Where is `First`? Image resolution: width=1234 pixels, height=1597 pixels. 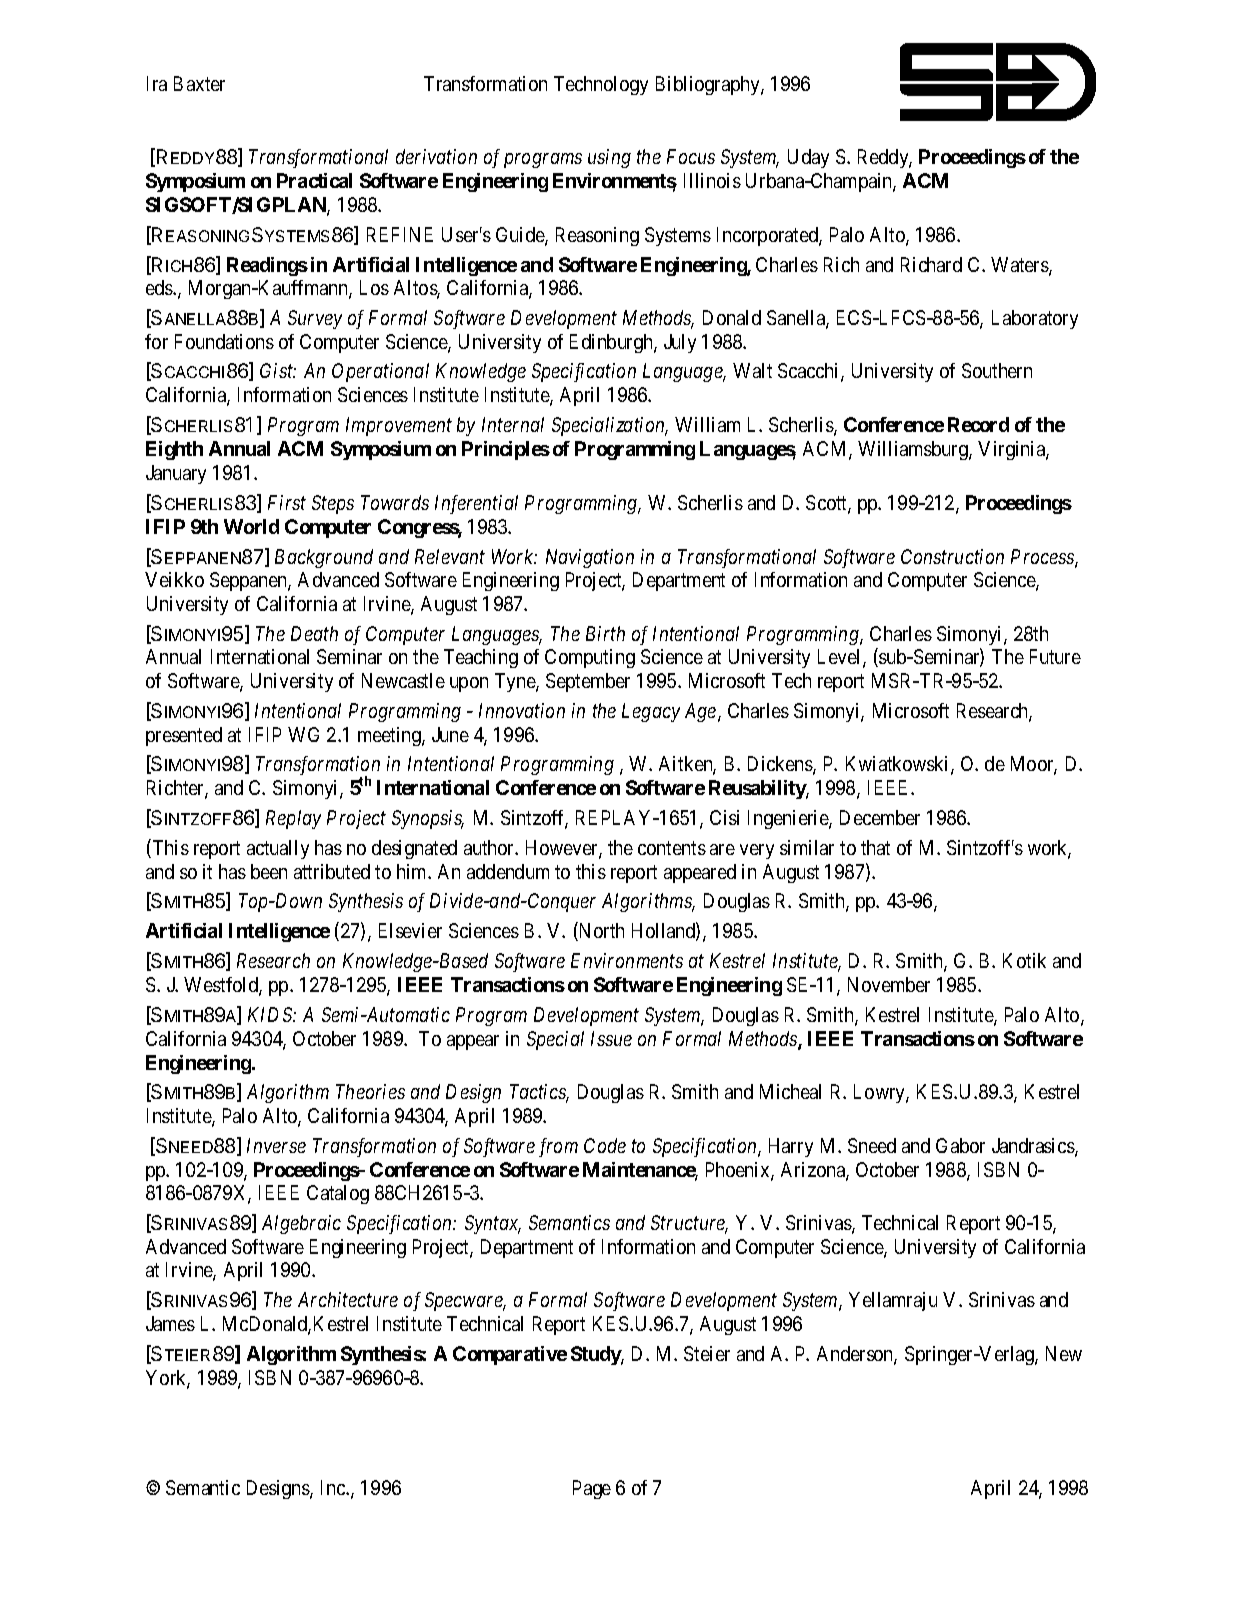 First is located at coordinates (287, 502).
